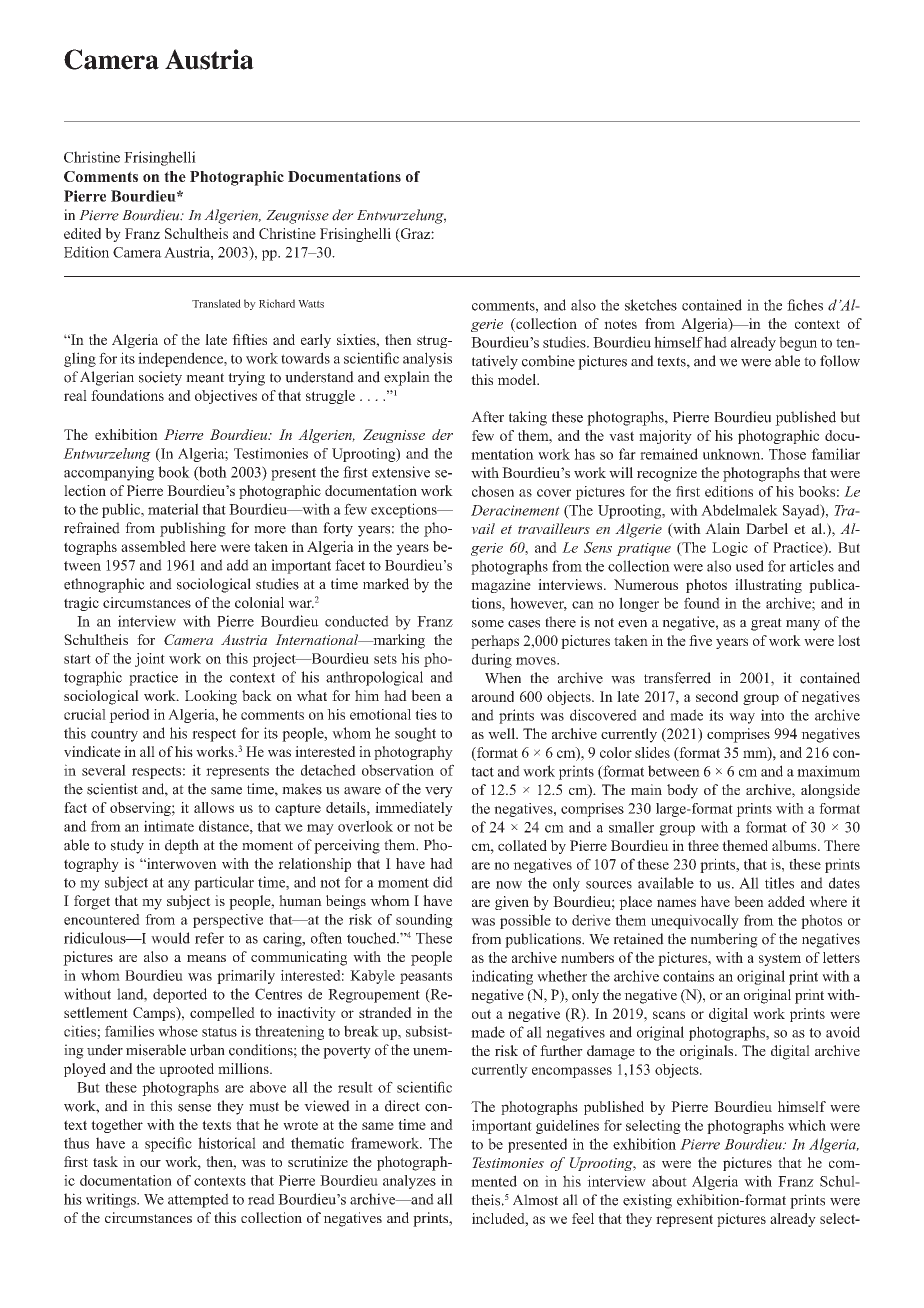  Describe the element at coordinates (779, 883) in the document. I see `titles` at that location.
